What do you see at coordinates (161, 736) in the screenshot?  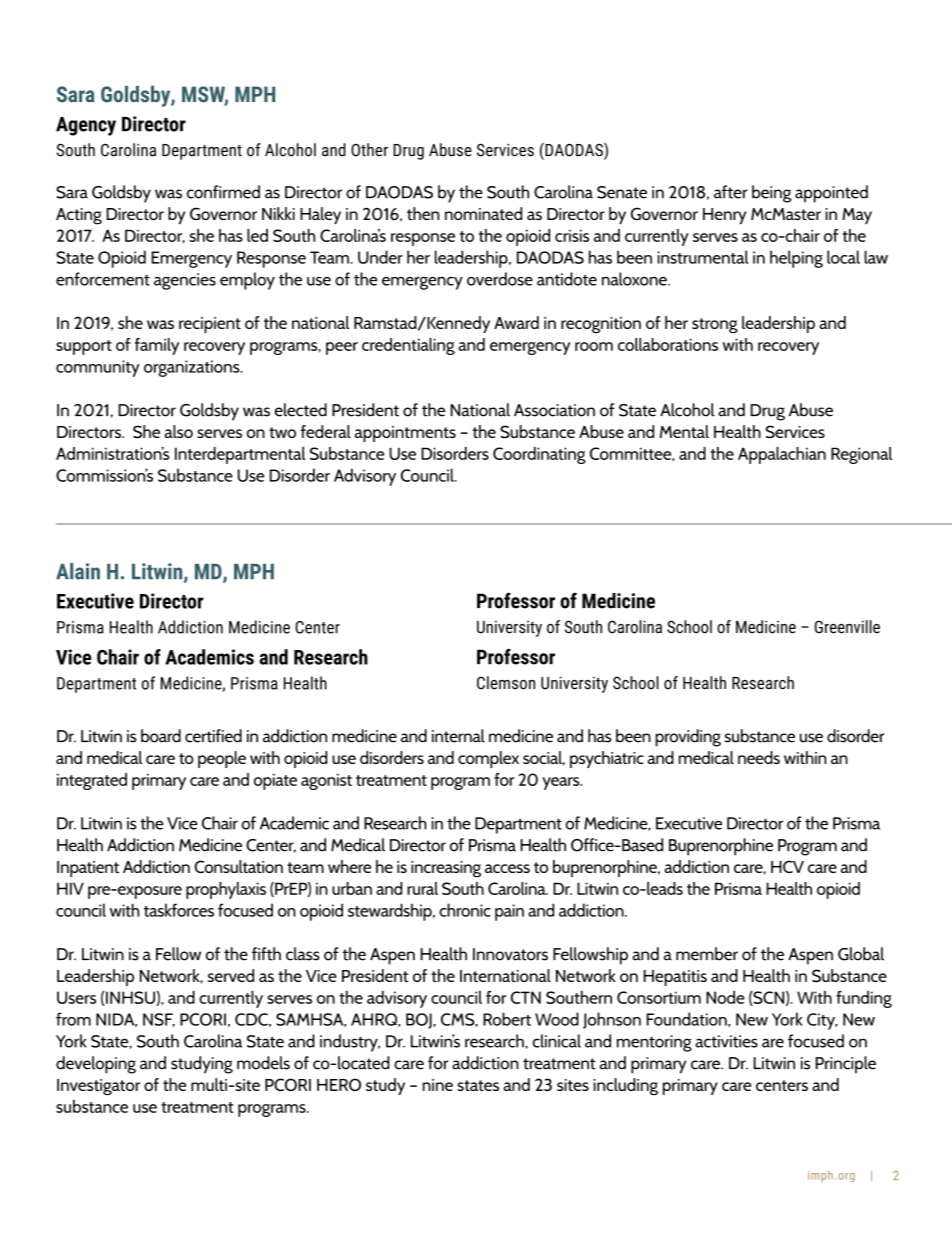 I see `board` at bounding box center [161, 736].
